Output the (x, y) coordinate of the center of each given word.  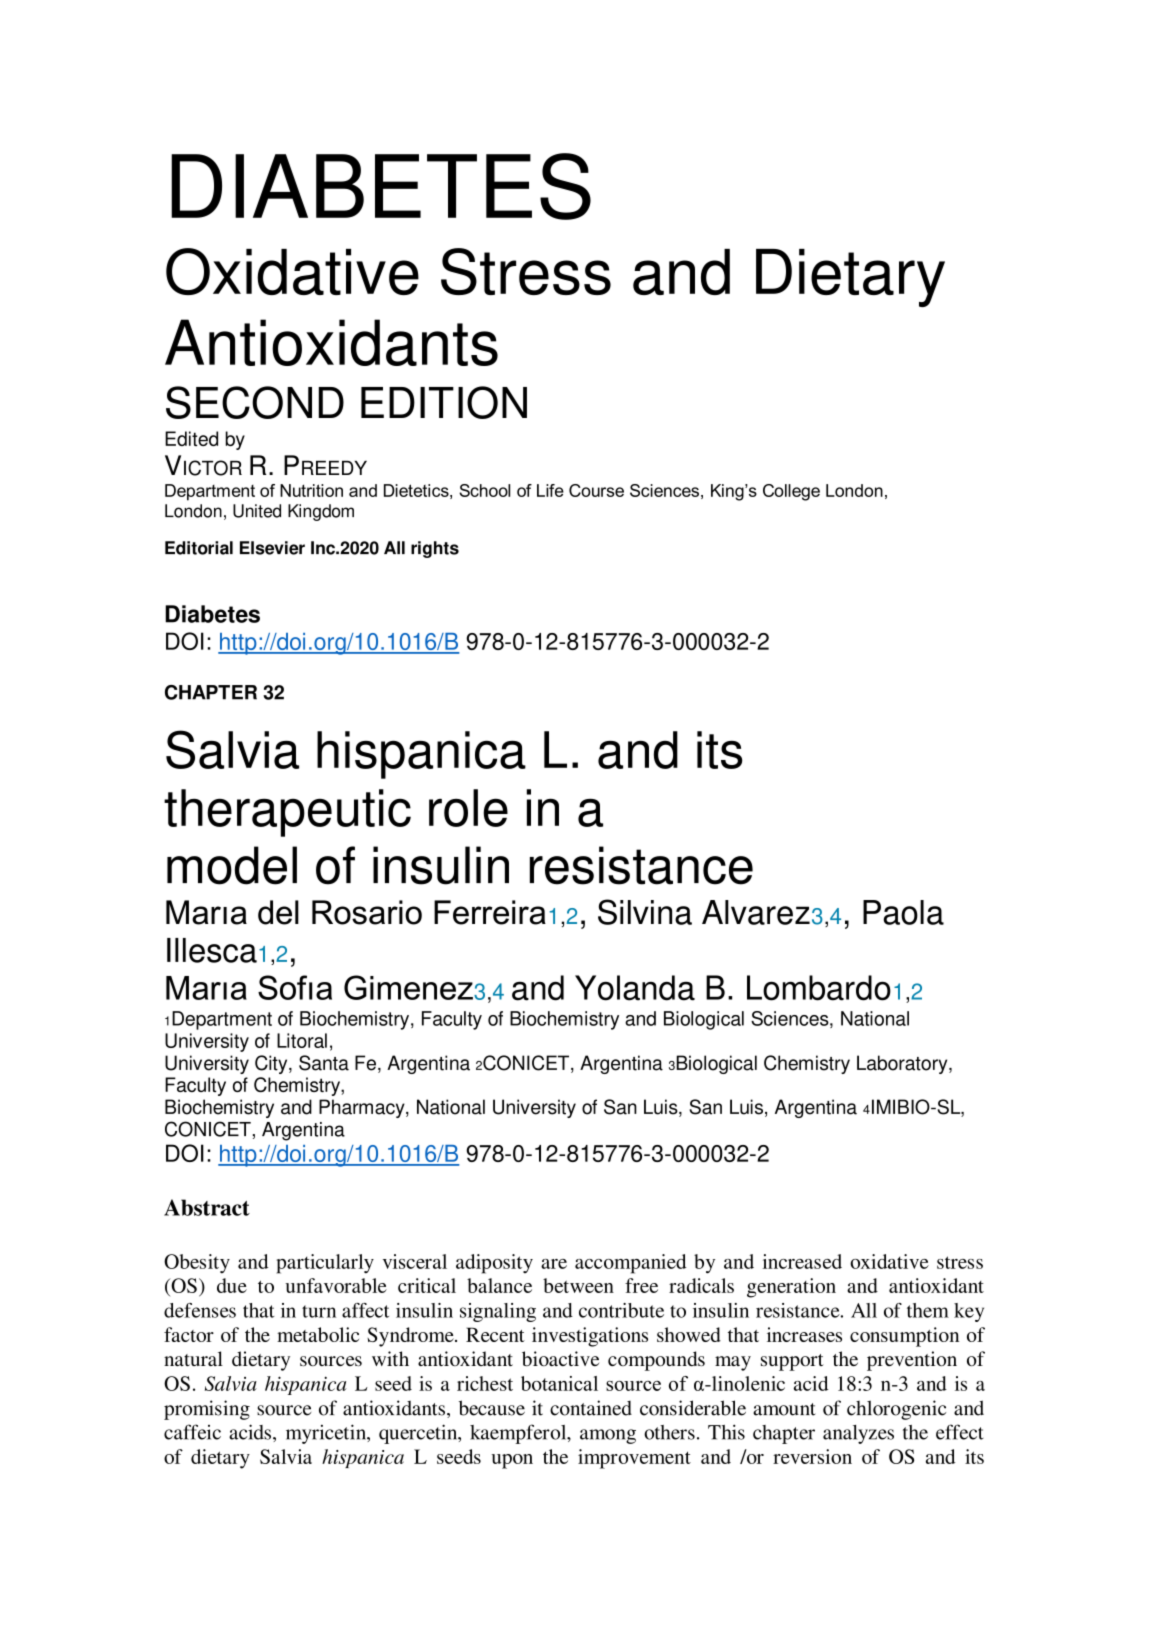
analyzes (858, 1434)
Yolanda (635, 988)
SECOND (255, 402)
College (791, 492)
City (272, 1064)
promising (207, 1410)
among (608, 1436)
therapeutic (287, 813)
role (468, 808)
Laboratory (903, 1064)
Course (596, 490)
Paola (903, 912)
